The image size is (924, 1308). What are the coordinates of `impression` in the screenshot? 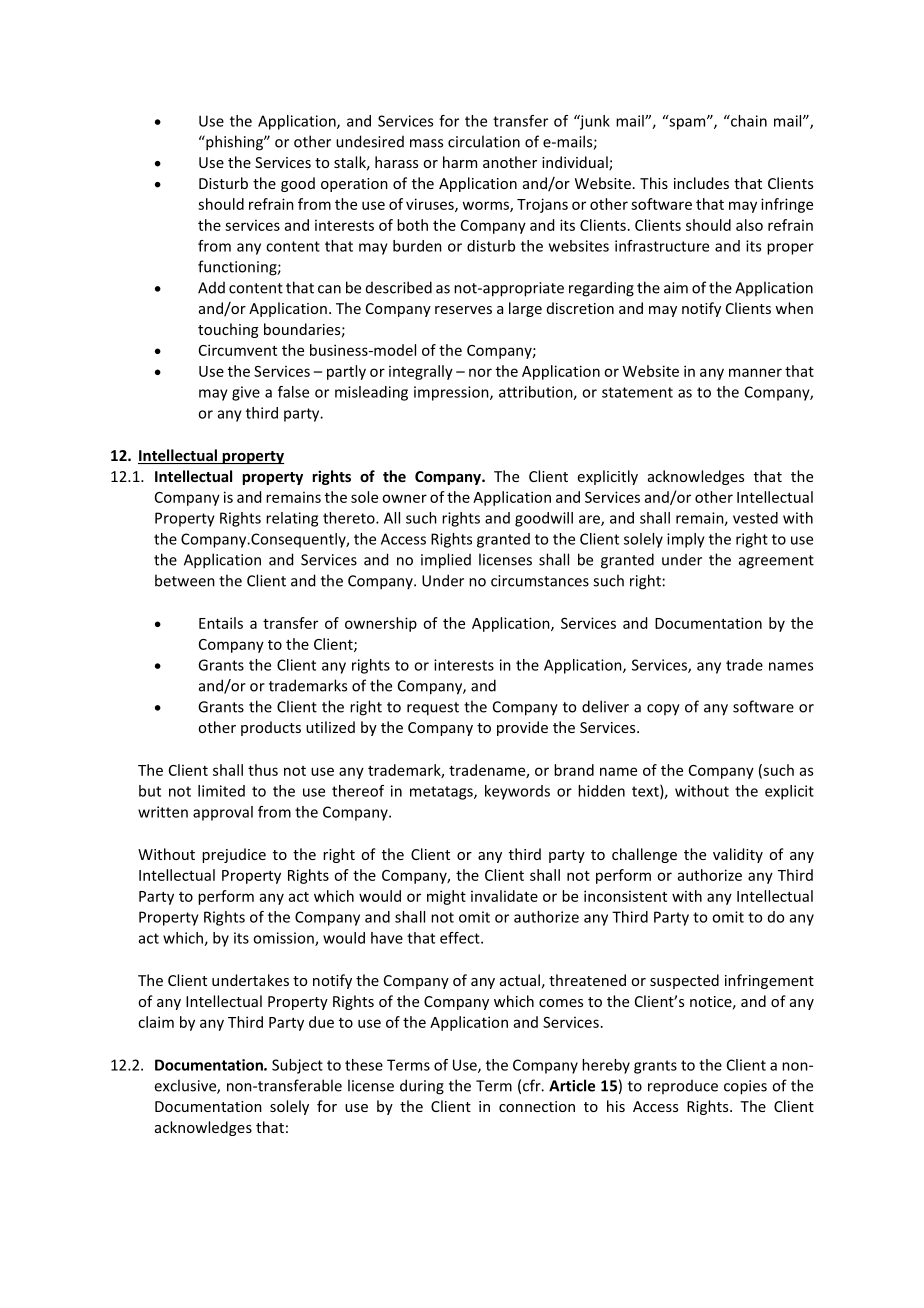 It's located at (452, 393).
